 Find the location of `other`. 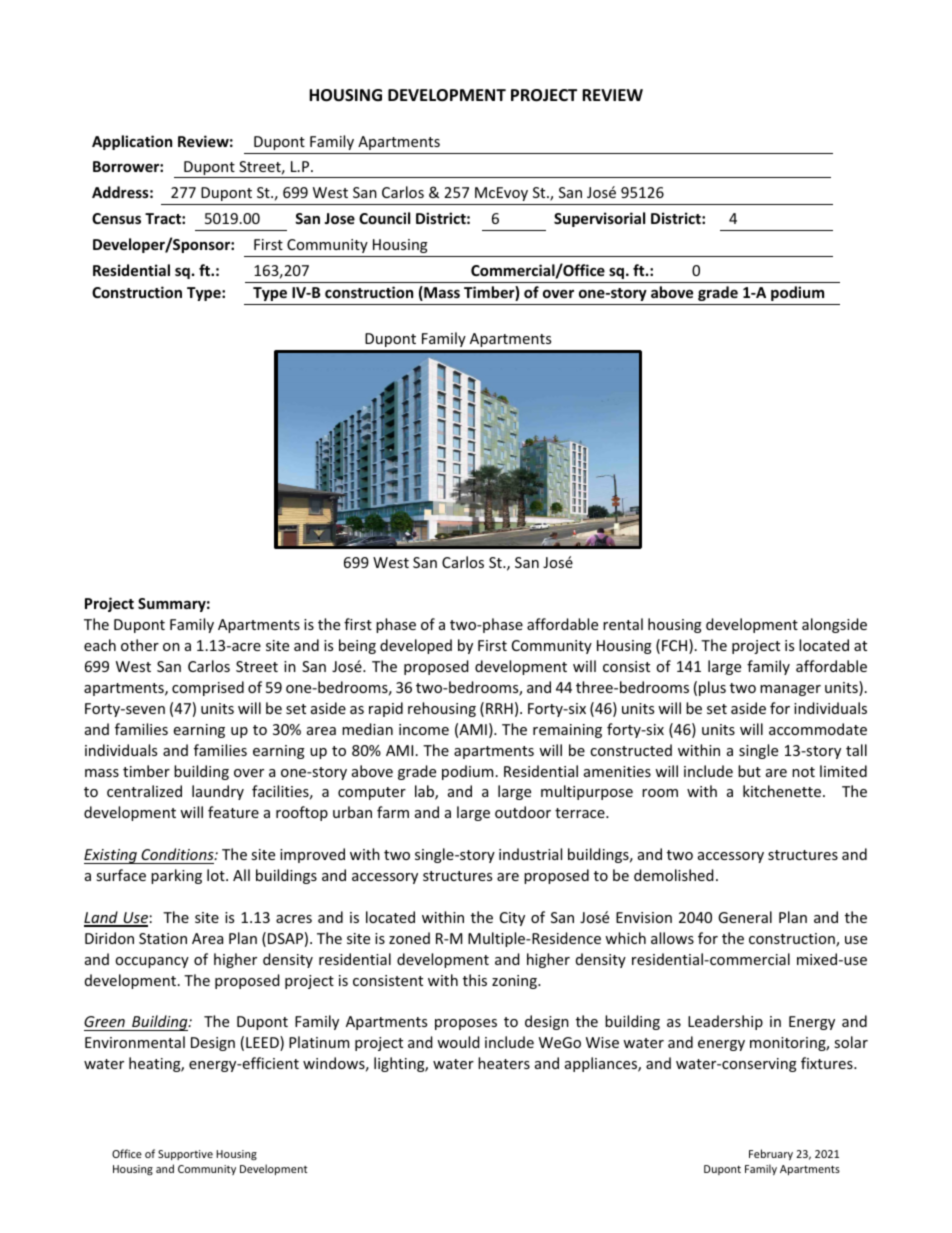

other is located at coordinates (140, 645).
